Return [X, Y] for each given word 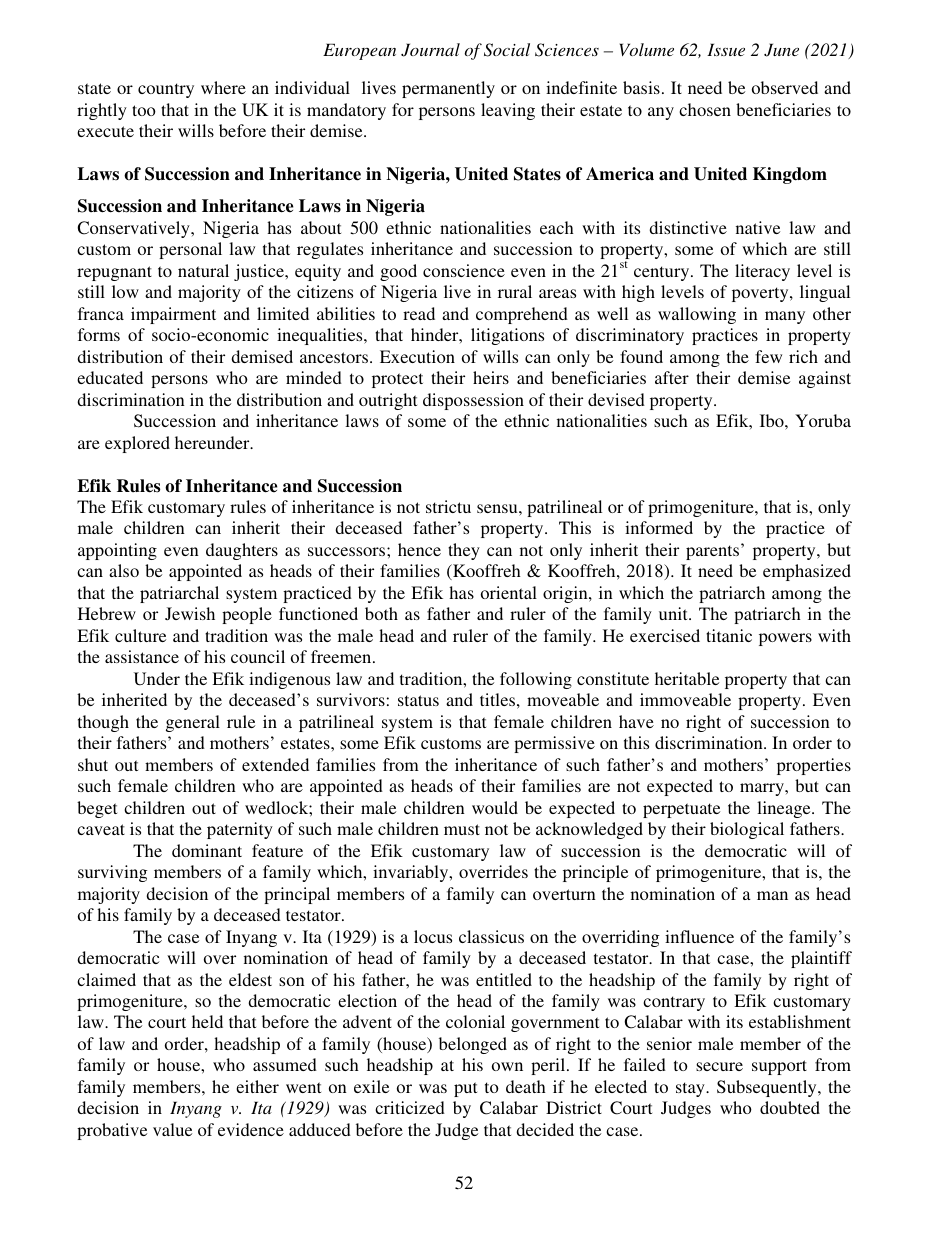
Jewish [190, 613]
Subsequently [768, 1088]
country [166, 90]
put [465, 1089]
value [172, 1129]
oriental [509, 592]
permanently [448, 89]
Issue [726, 49]
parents [714, 551]
